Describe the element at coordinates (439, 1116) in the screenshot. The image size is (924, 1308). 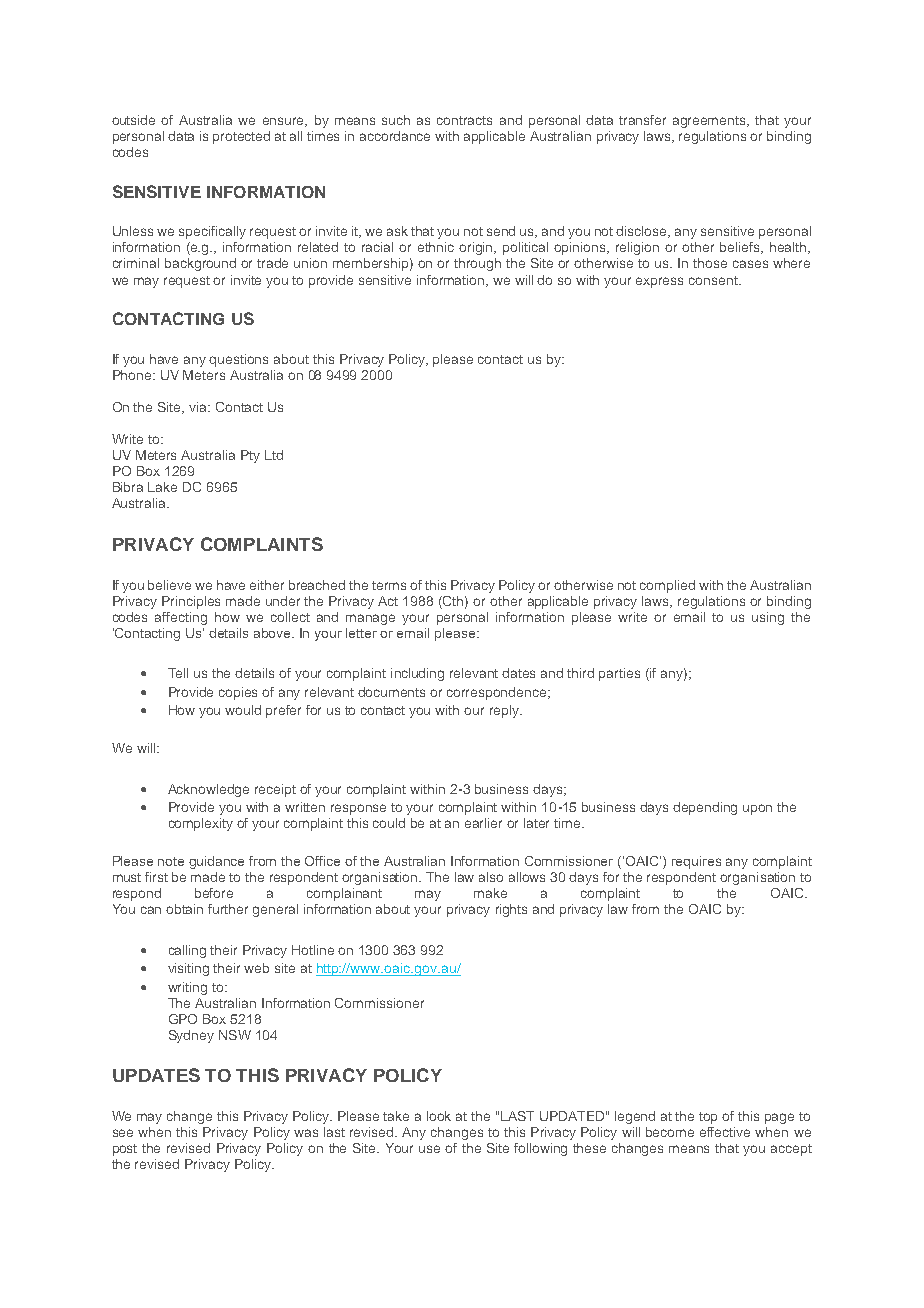
I see `look` at that location.
